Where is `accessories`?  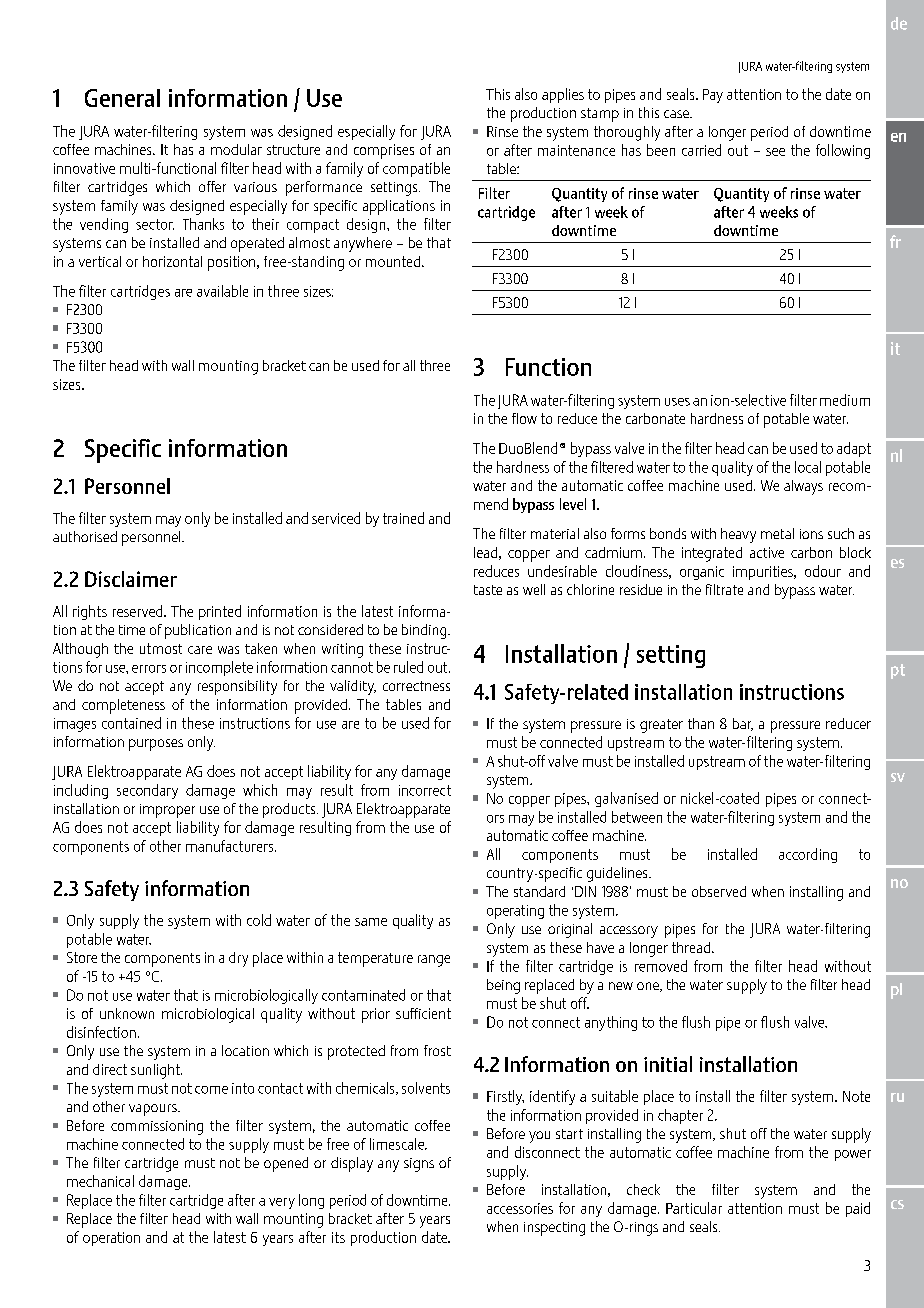
accessories is located at coordinates (520, 1208).
